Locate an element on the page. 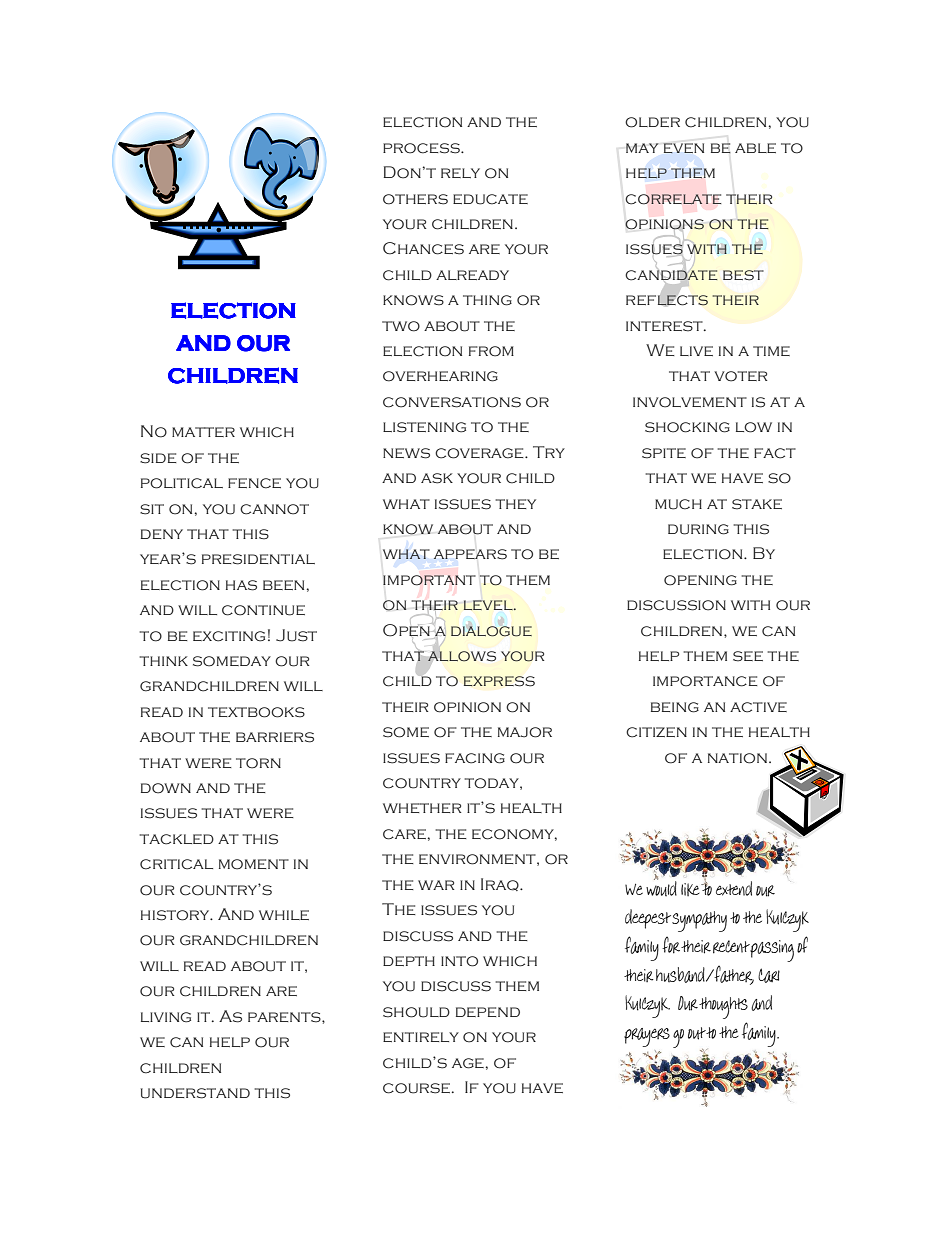  educate is located at coordinates (490, 199).
